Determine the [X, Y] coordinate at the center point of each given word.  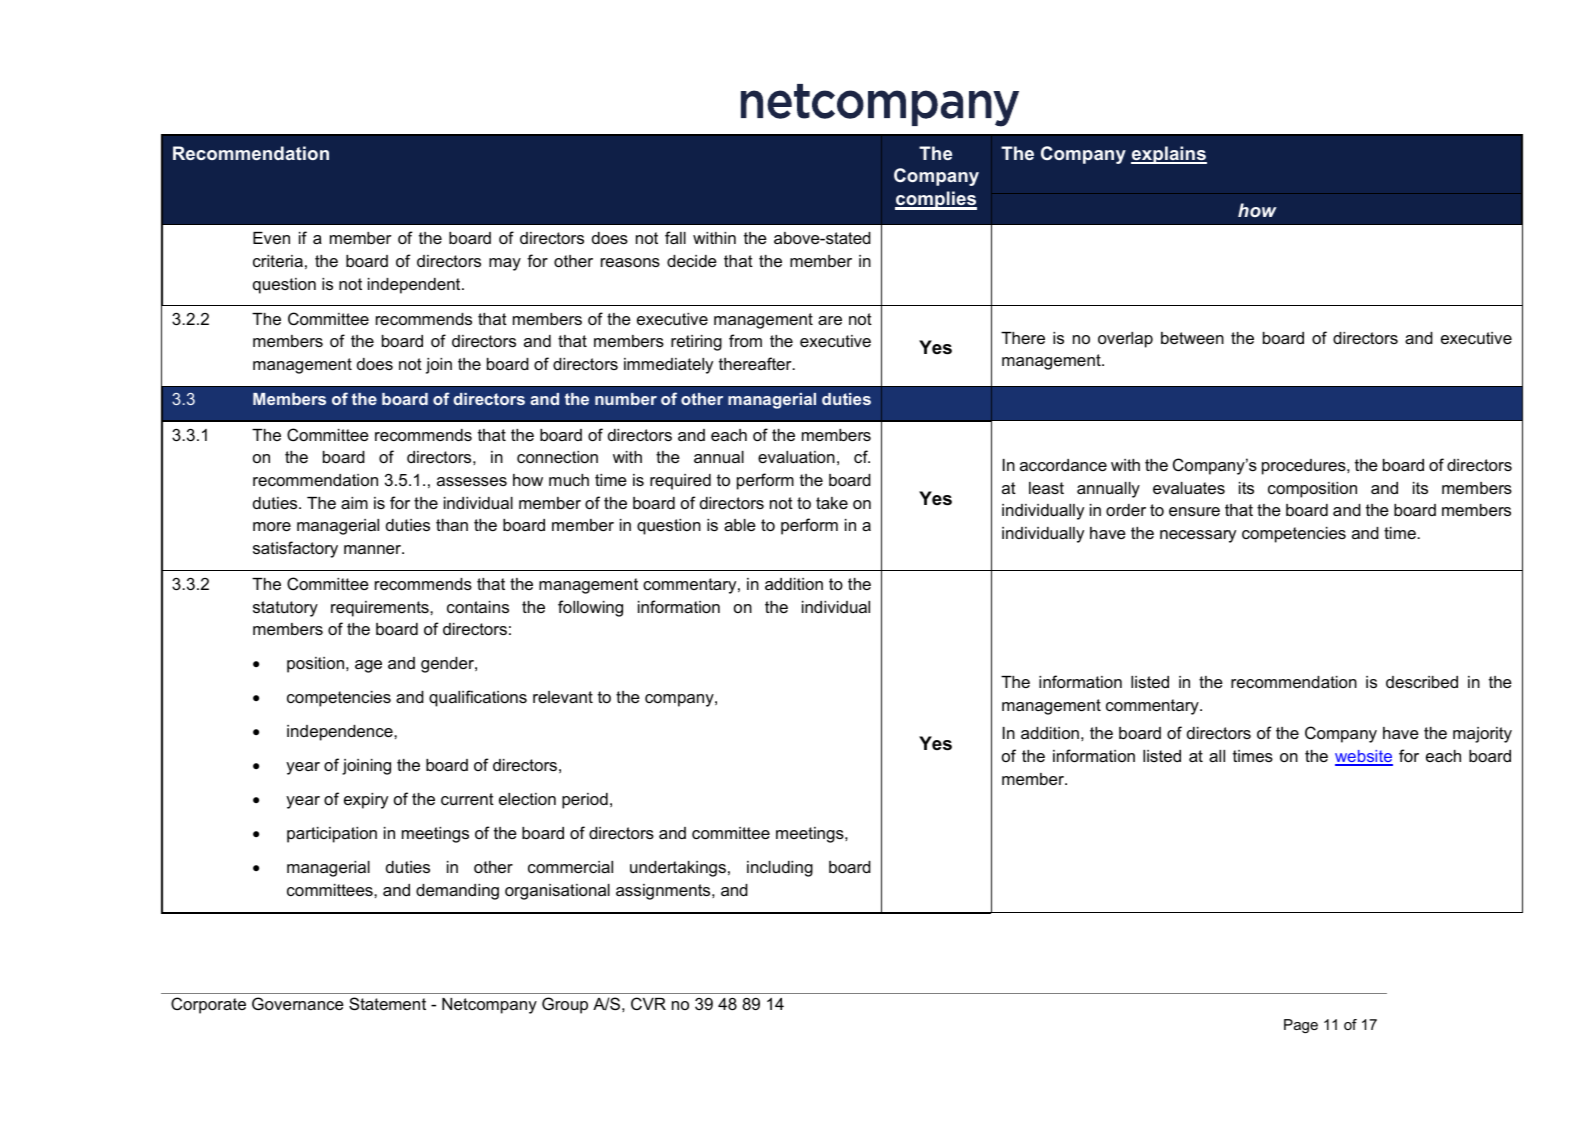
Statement [387, 1003]
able [740, 525]
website [1364, 757]
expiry [366, 801]
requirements [381, 609]
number [626, 399]
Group [565, 1005]
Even [271, 238]
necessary [1198, 536]
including [780, 869]
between [1192, 338]
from [745, 340]
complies [936, 200]
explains [1169, 155]
